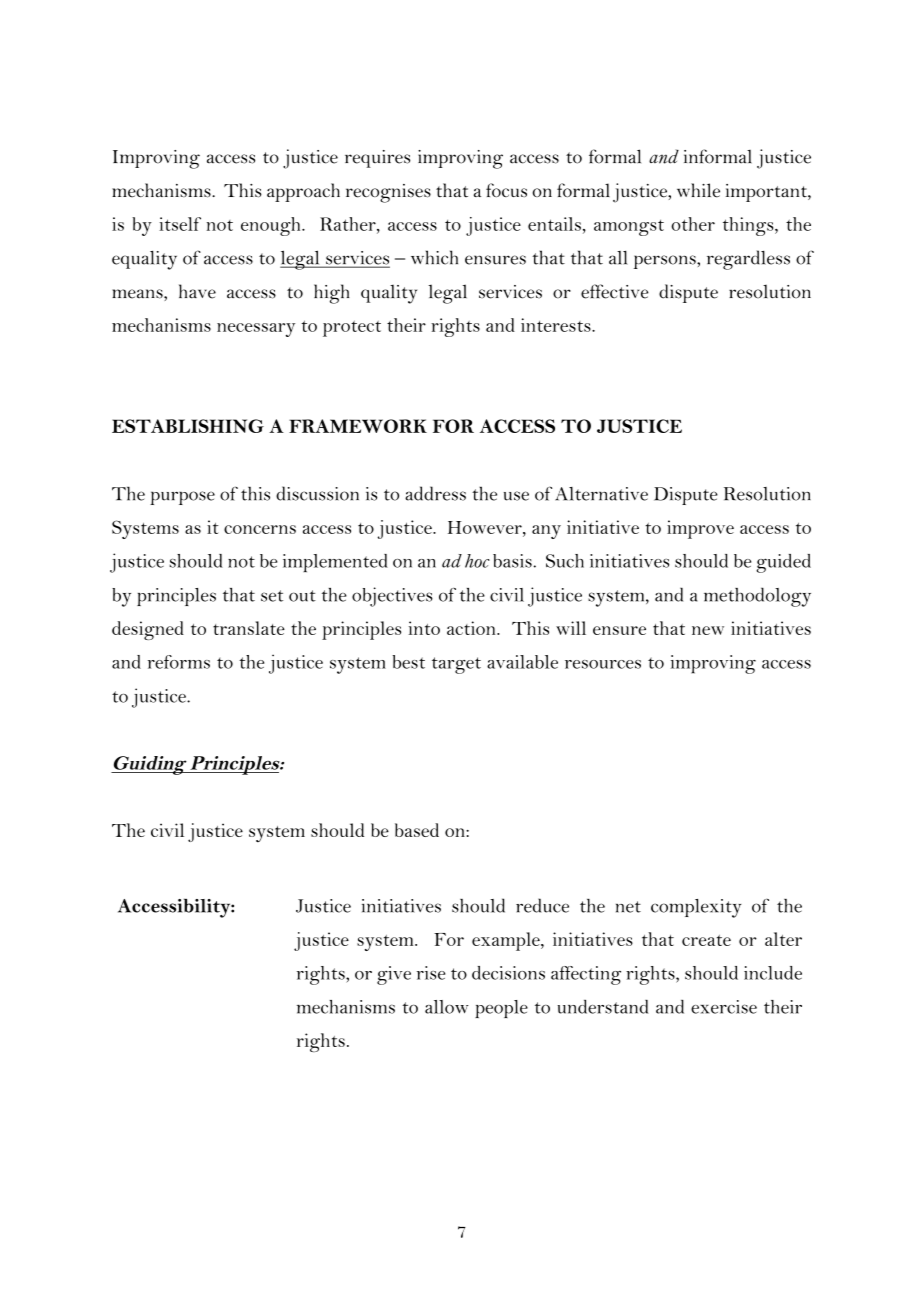  I want to click on effective, so click(615, 291).
